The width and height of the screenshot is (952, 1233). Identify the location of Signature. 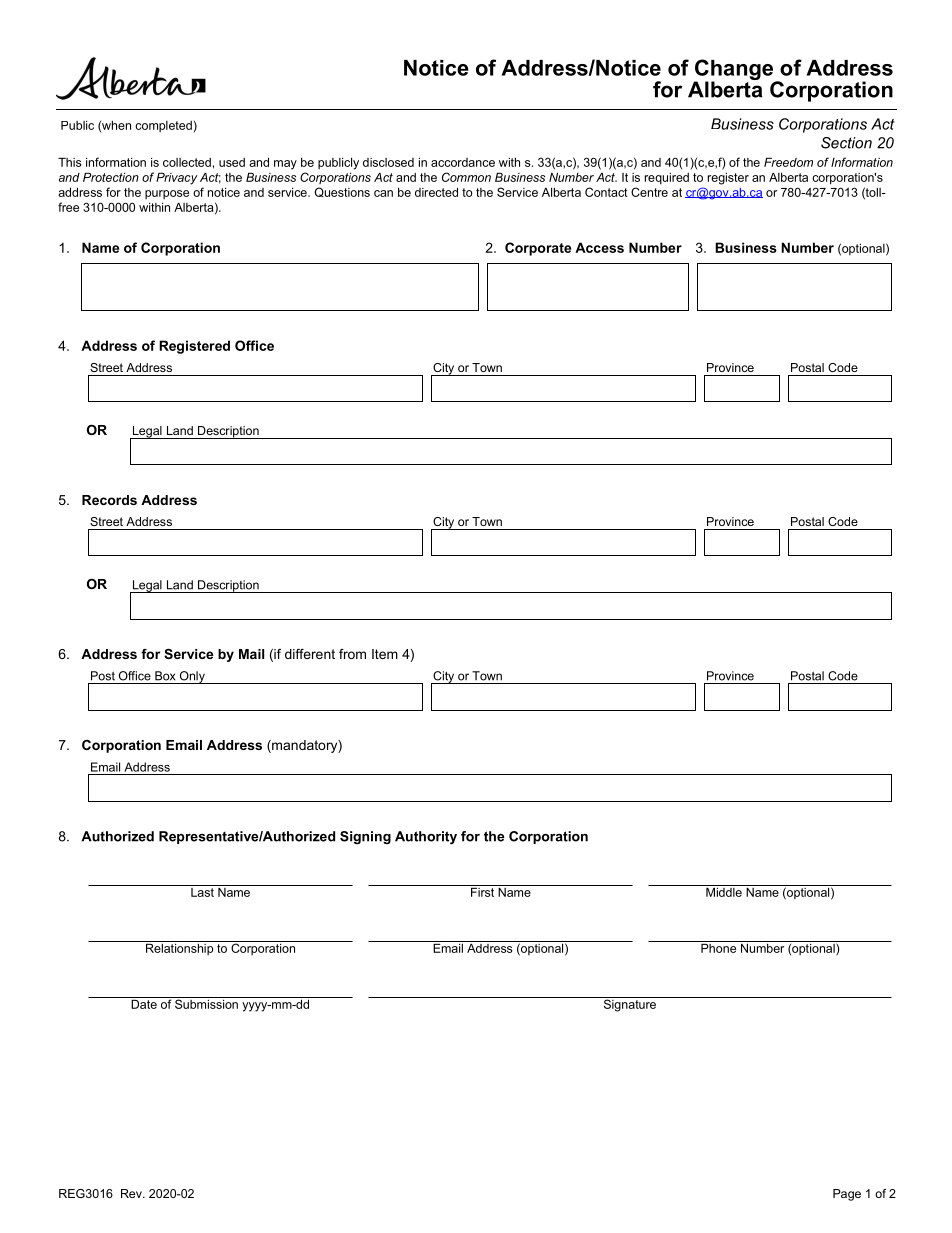
(629, 1004).
